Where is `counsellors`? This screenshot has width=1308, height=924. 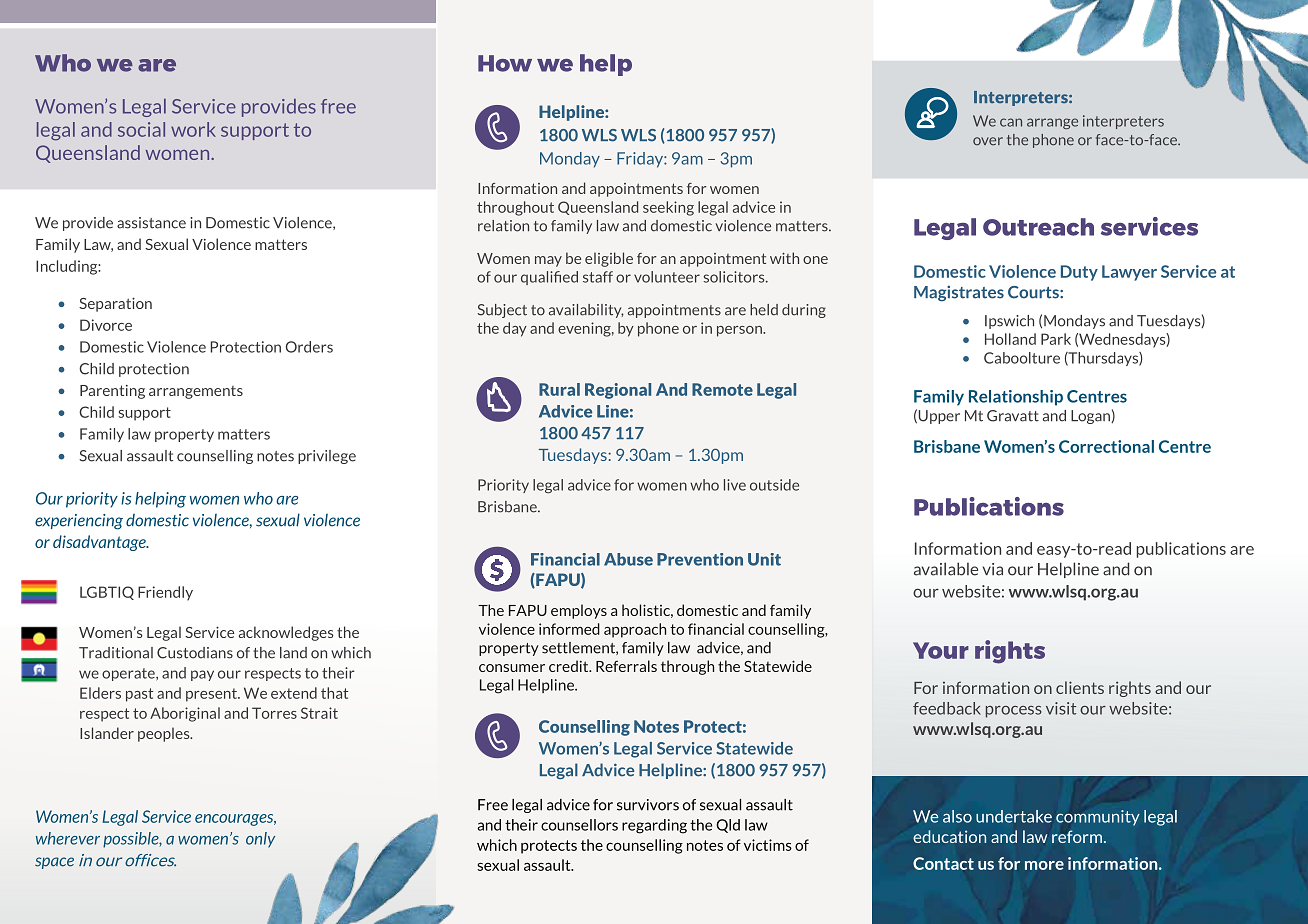 counsellors is located at coordinates (579, 825).
